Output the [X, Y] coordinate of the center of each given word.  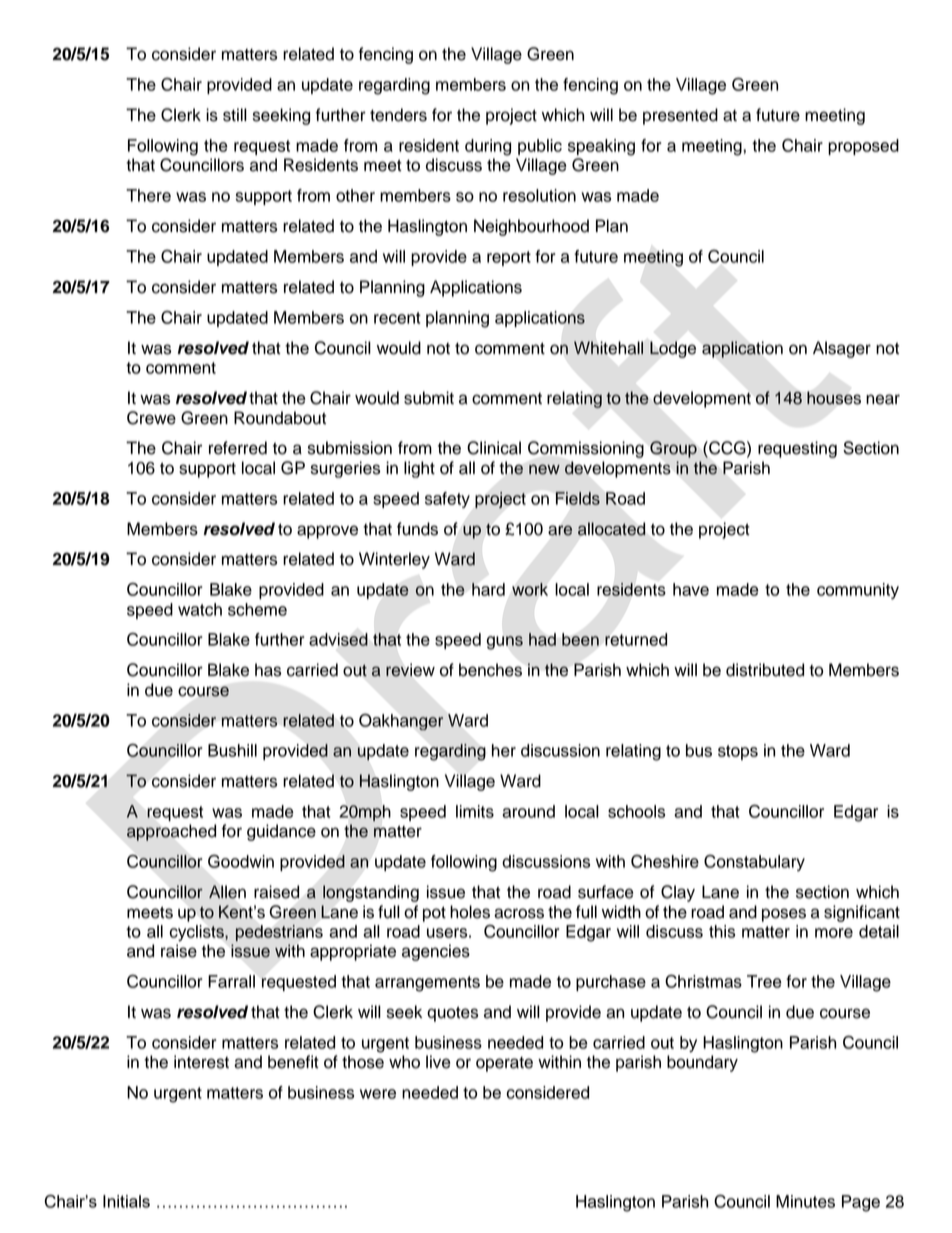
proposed [863, 147]
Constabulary [754, 863]
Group [673, 449]
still [235, 115]
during [488, 147]
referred [238, 448]
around [528, 811]
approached [171, 832]
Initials [126, 1201]
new [544, 469]
